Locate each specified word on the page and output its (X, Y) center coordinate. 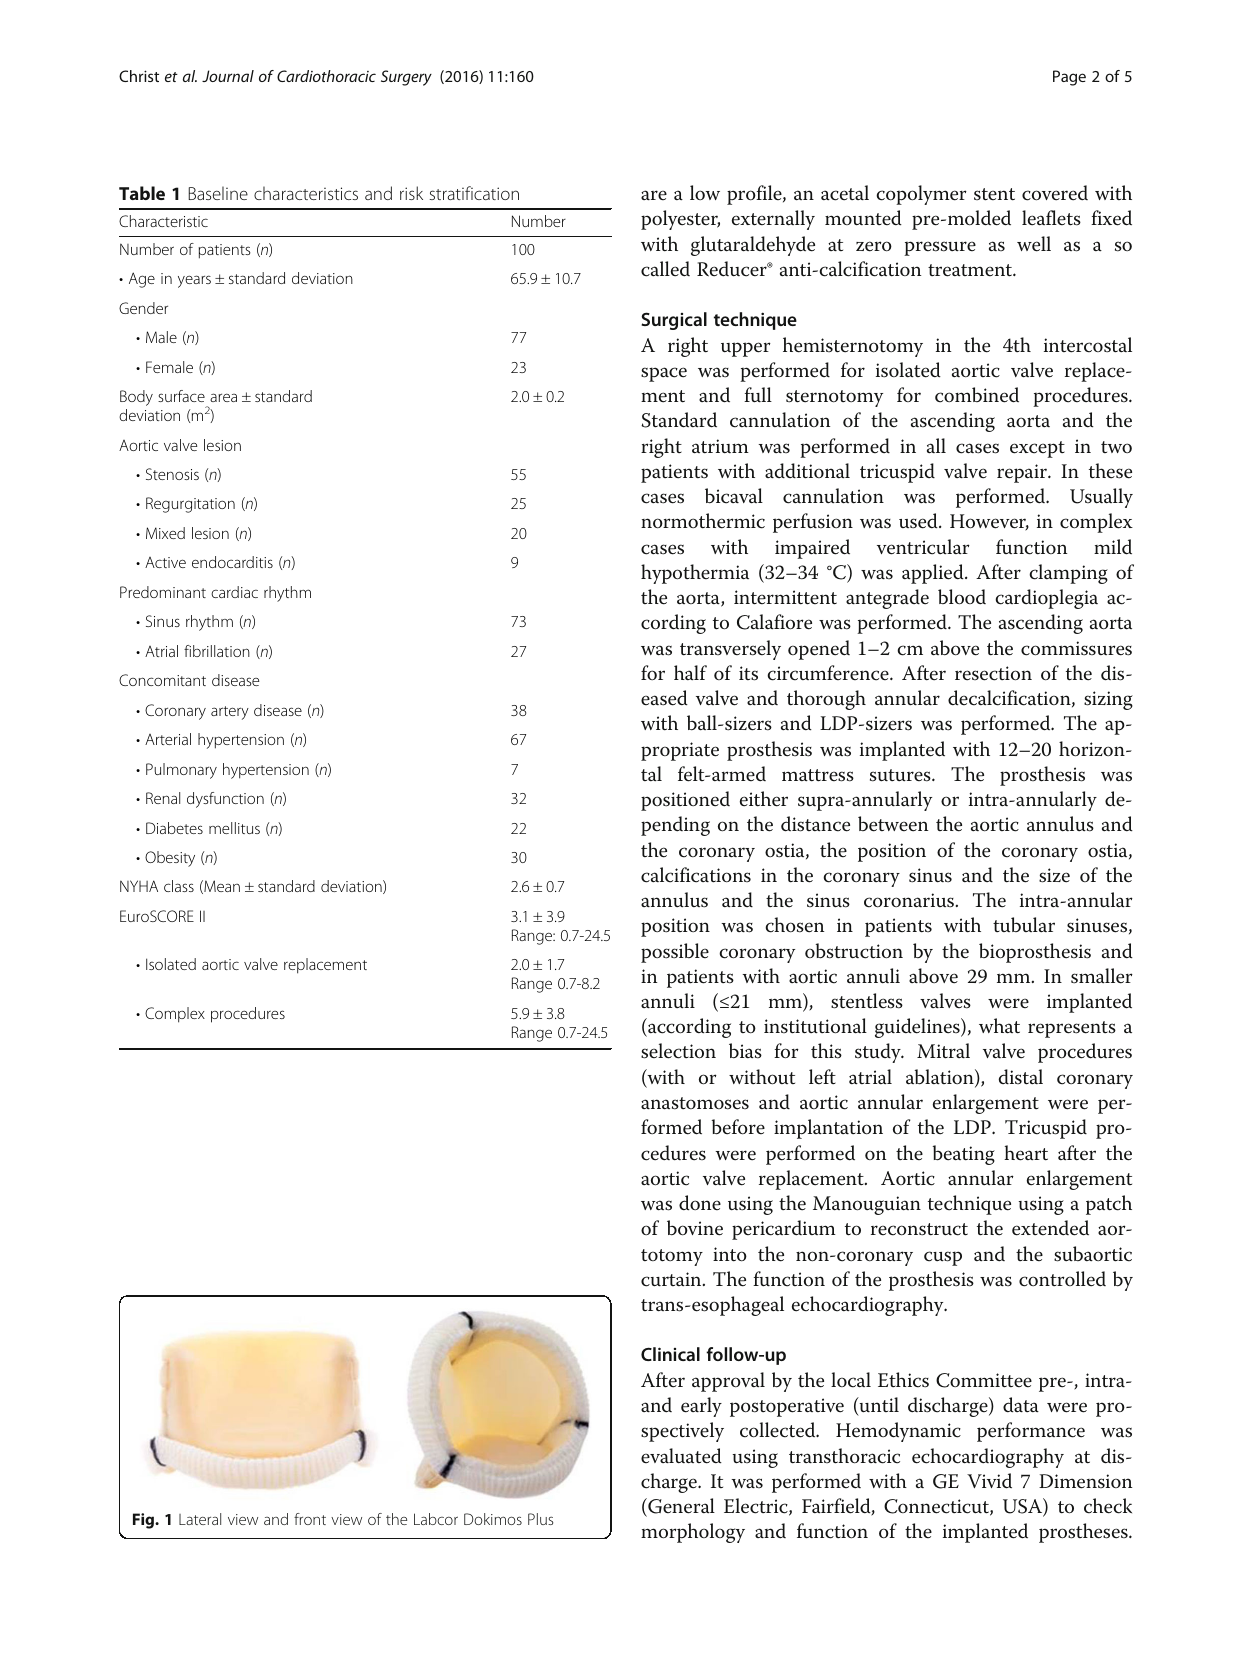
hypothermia (695, 574)
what (999, 1026)
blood (962, 597)
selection (678, 1051)
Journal (228, 76)
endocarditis (232, 562)
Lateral (200, 1519)
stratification (474, 193)
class (179, 886)
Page (1069, 78)
